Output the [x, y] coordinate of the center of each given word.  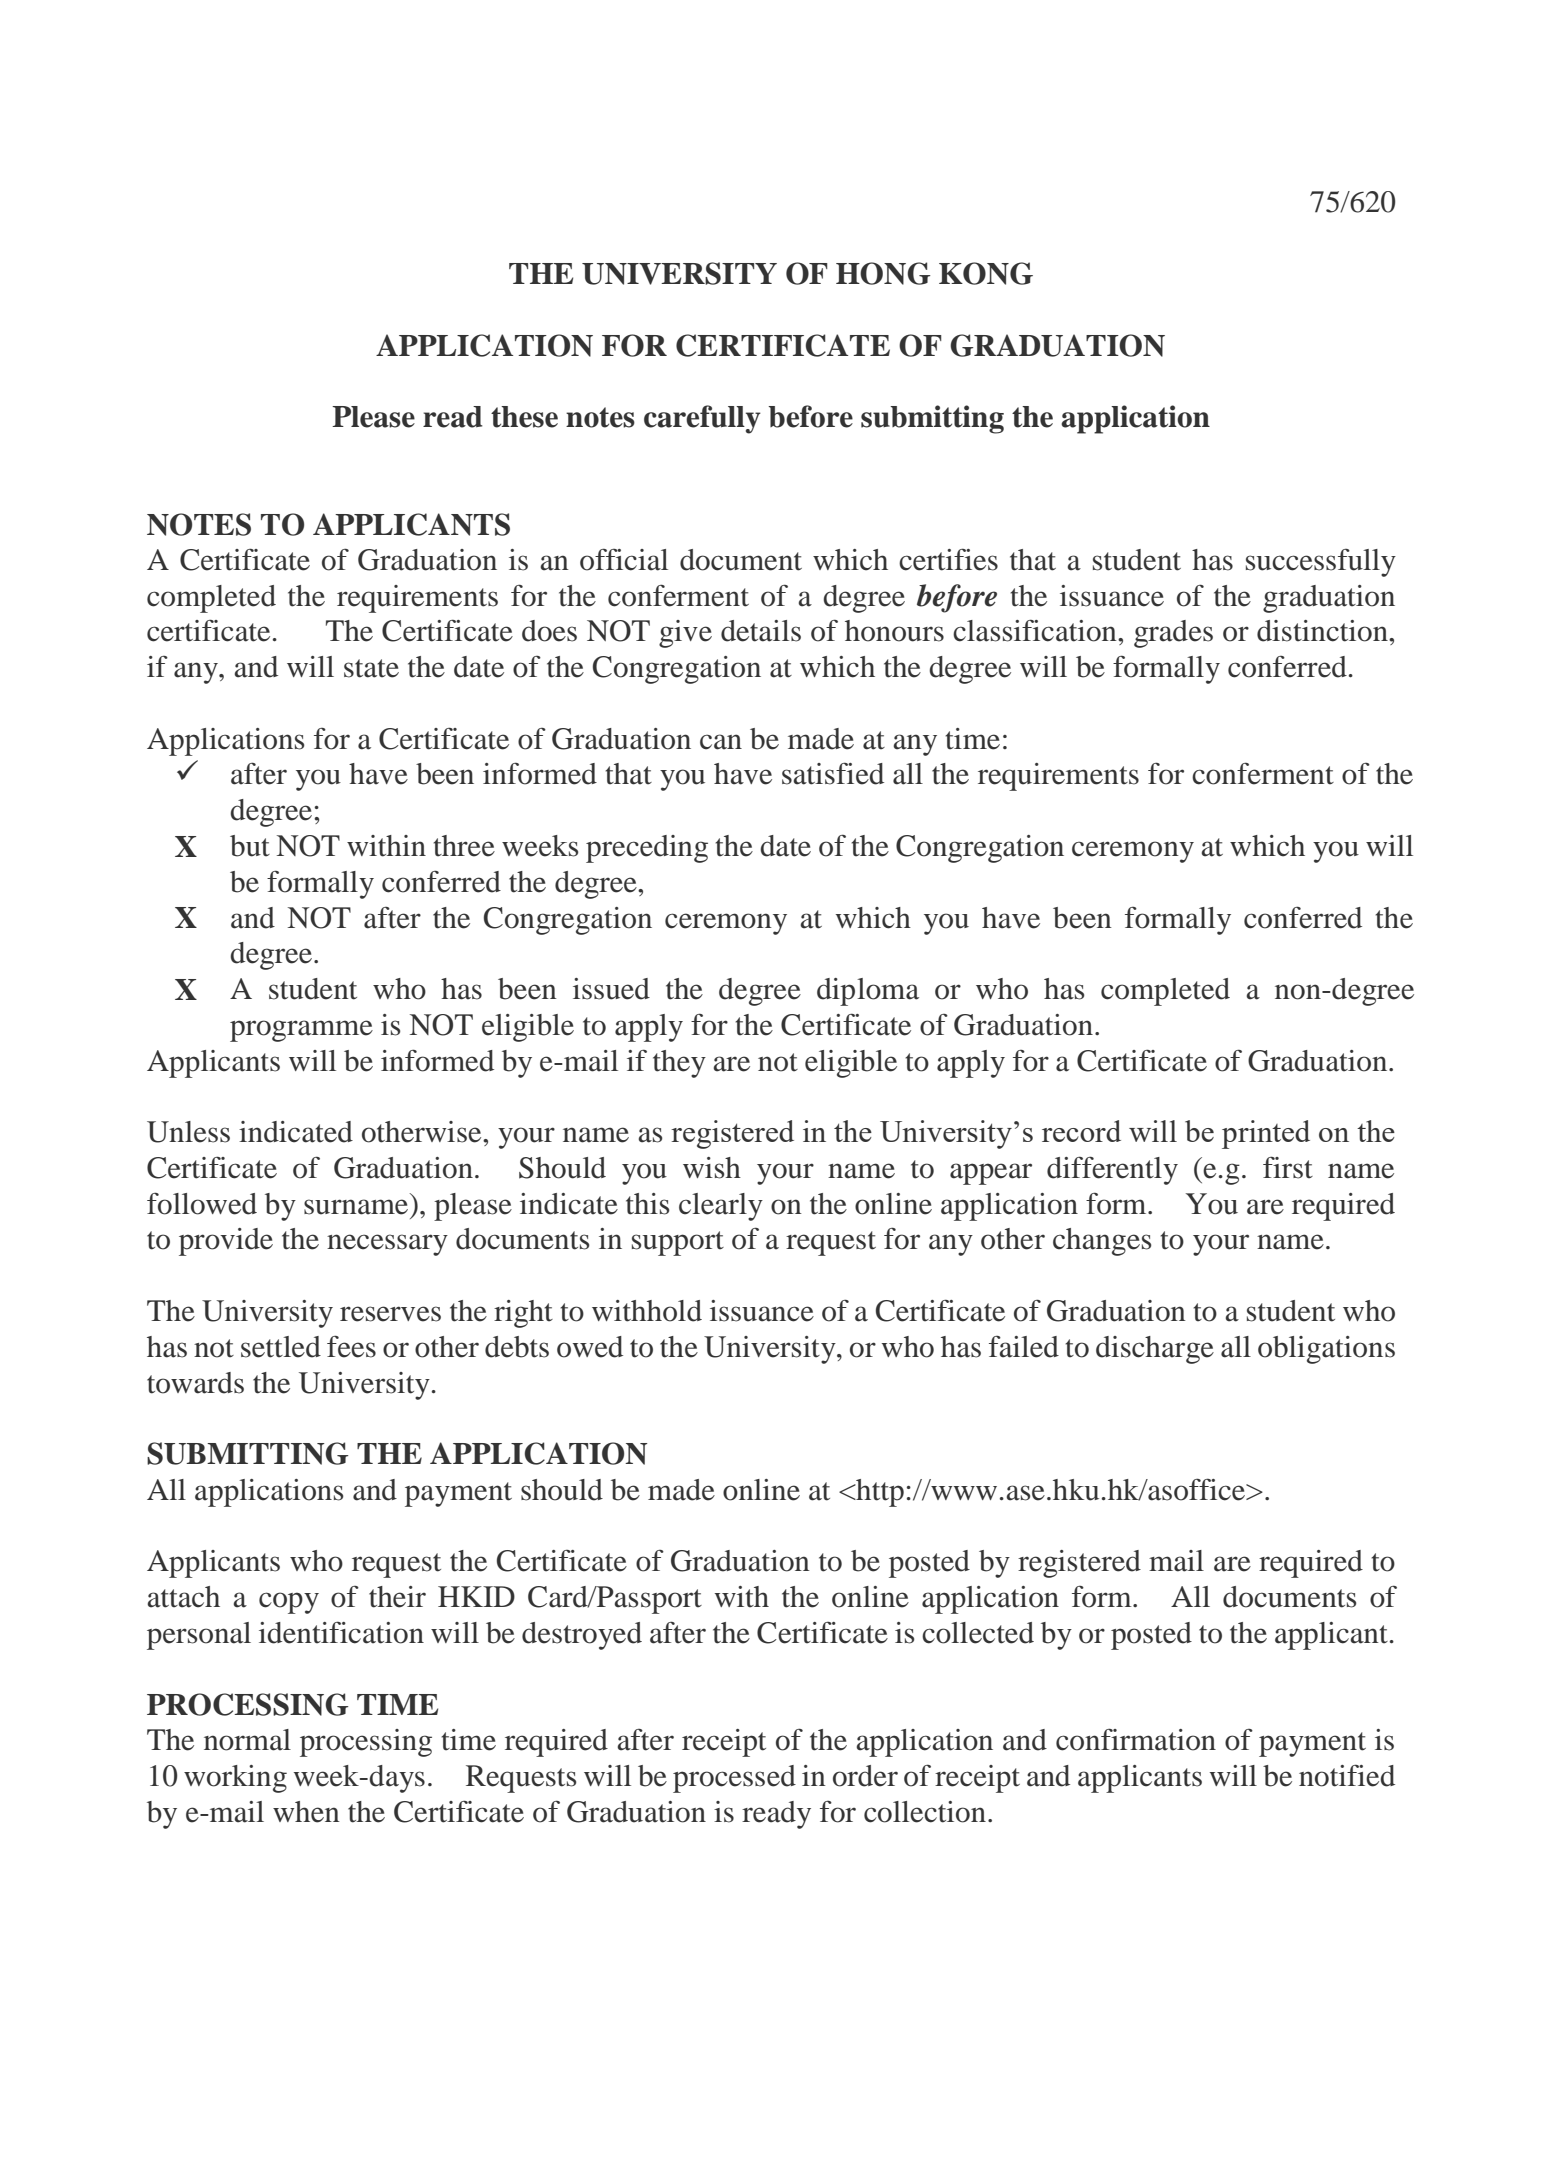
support [678, 1243]
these [524, 417]
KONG [986, 273]
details [761, 631]
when [306, 1812]
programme [301, 1031]
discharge [1155, 1350]
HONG [883, 273]
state [371, 668]
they [679, 1064]
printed [1266, 1134]
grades [1173, 634]
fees [351, 1346]
